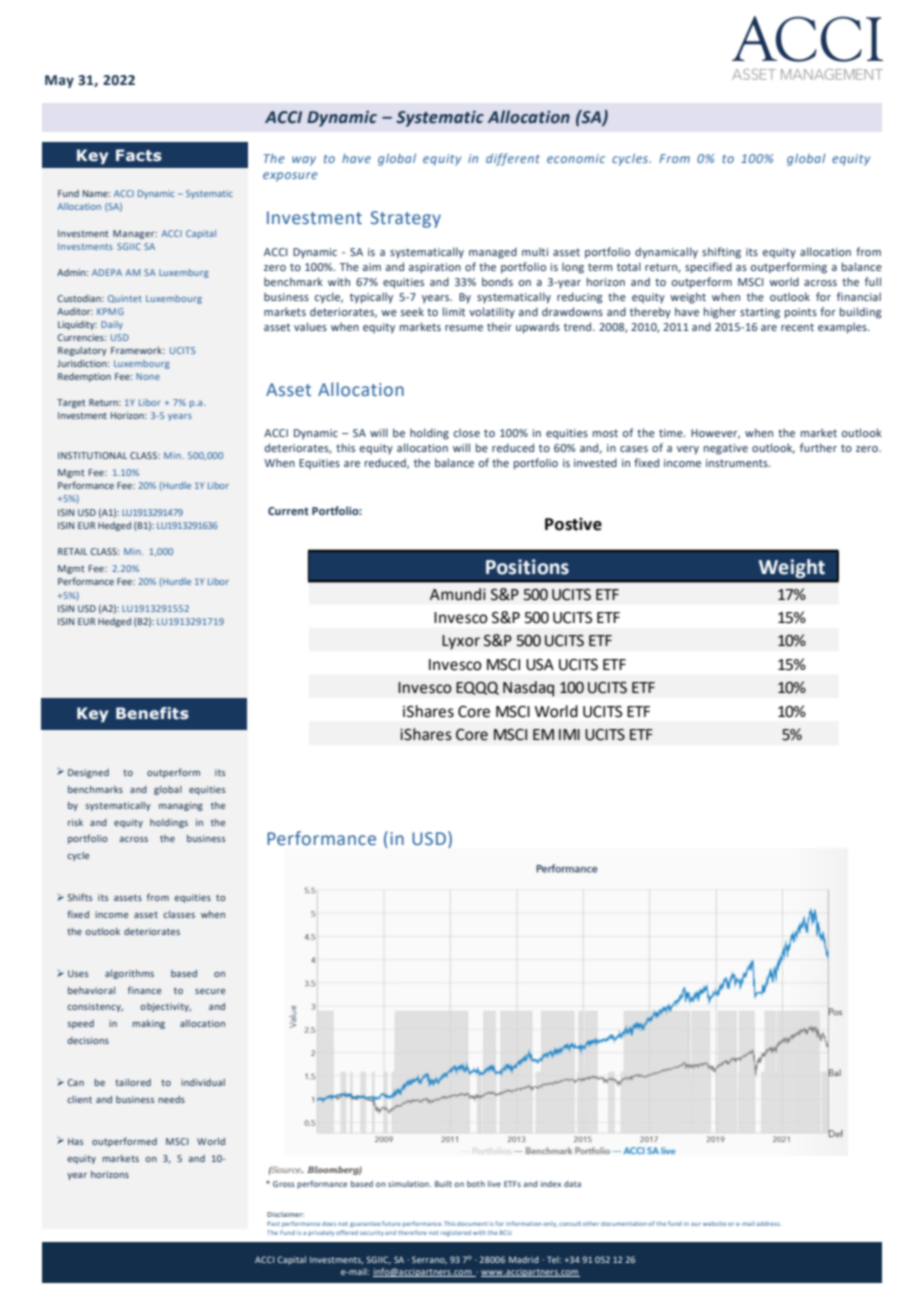 The width and height of the screenshot is (924, 1309). Describe the element at coordinates (148, 376) in the screenshot. I see `None` at that location.
